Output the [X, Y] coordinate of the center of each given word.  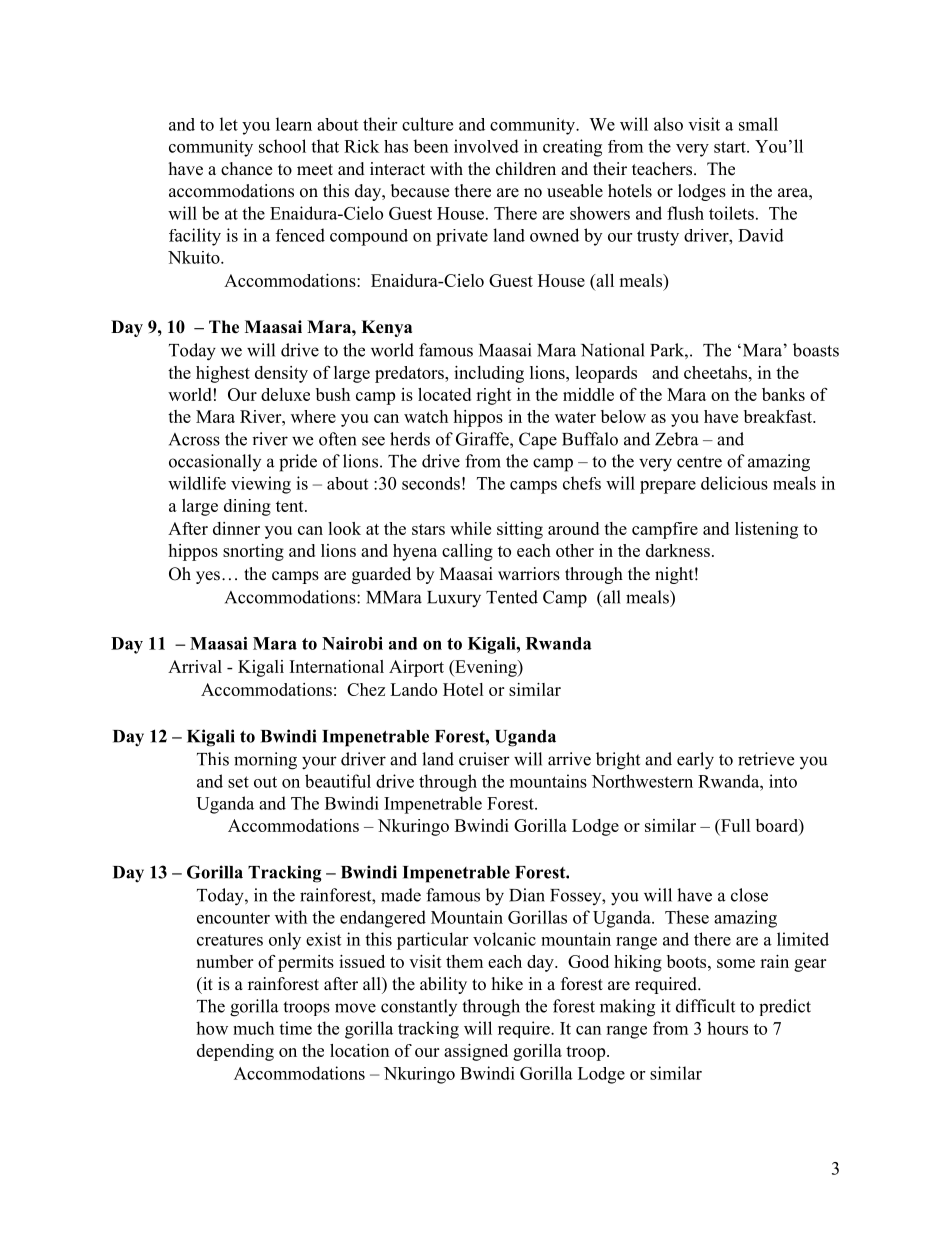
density [281, 374]
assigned [476, 1052]
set [238, 782]
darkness [678, 550]
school [282, 146]
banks [783, 394]
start [731, 147]
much [253, 1028]
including [489, 374]
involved [486, 146]
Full [735, 827]
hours [727, 1028]
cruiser [484, 759]
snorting [253, 552]
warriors [529, 574]
